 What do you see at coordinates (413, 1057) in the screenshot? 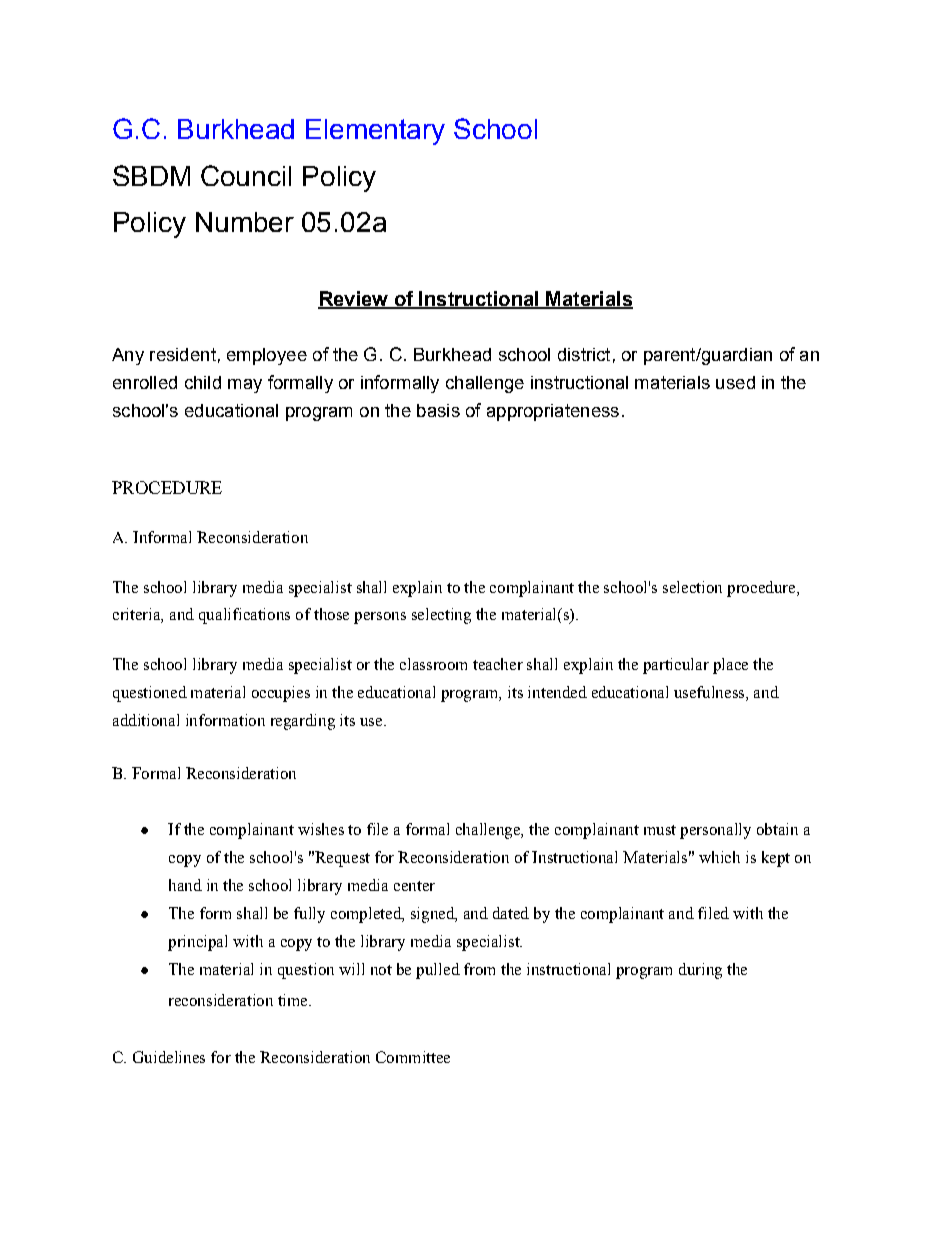
I see `Committee` at bounding box center [413, 1057].
